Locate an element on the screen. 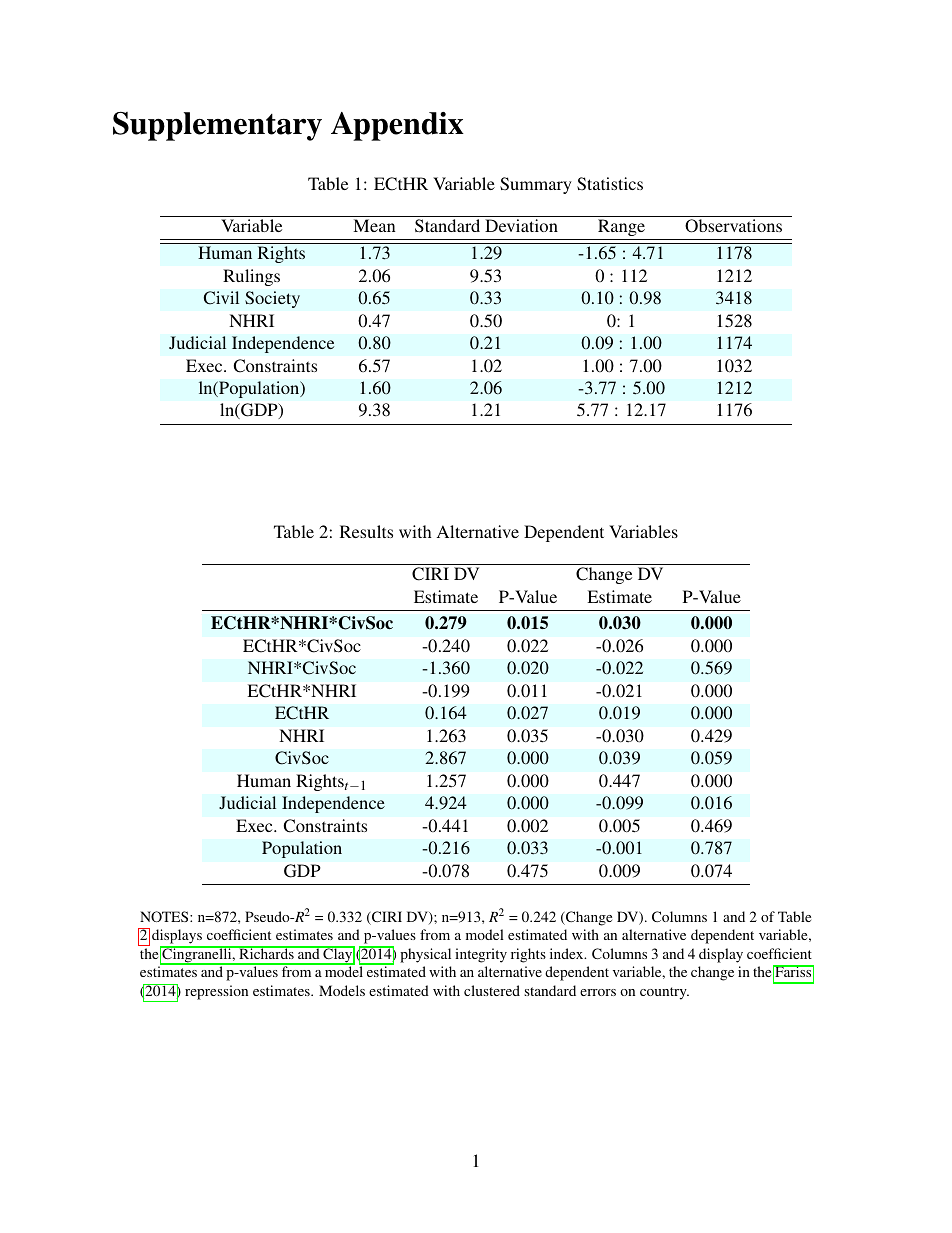 The width and height of the screenshot is (952, 1233). Results is located at coordinates (366, 531).
